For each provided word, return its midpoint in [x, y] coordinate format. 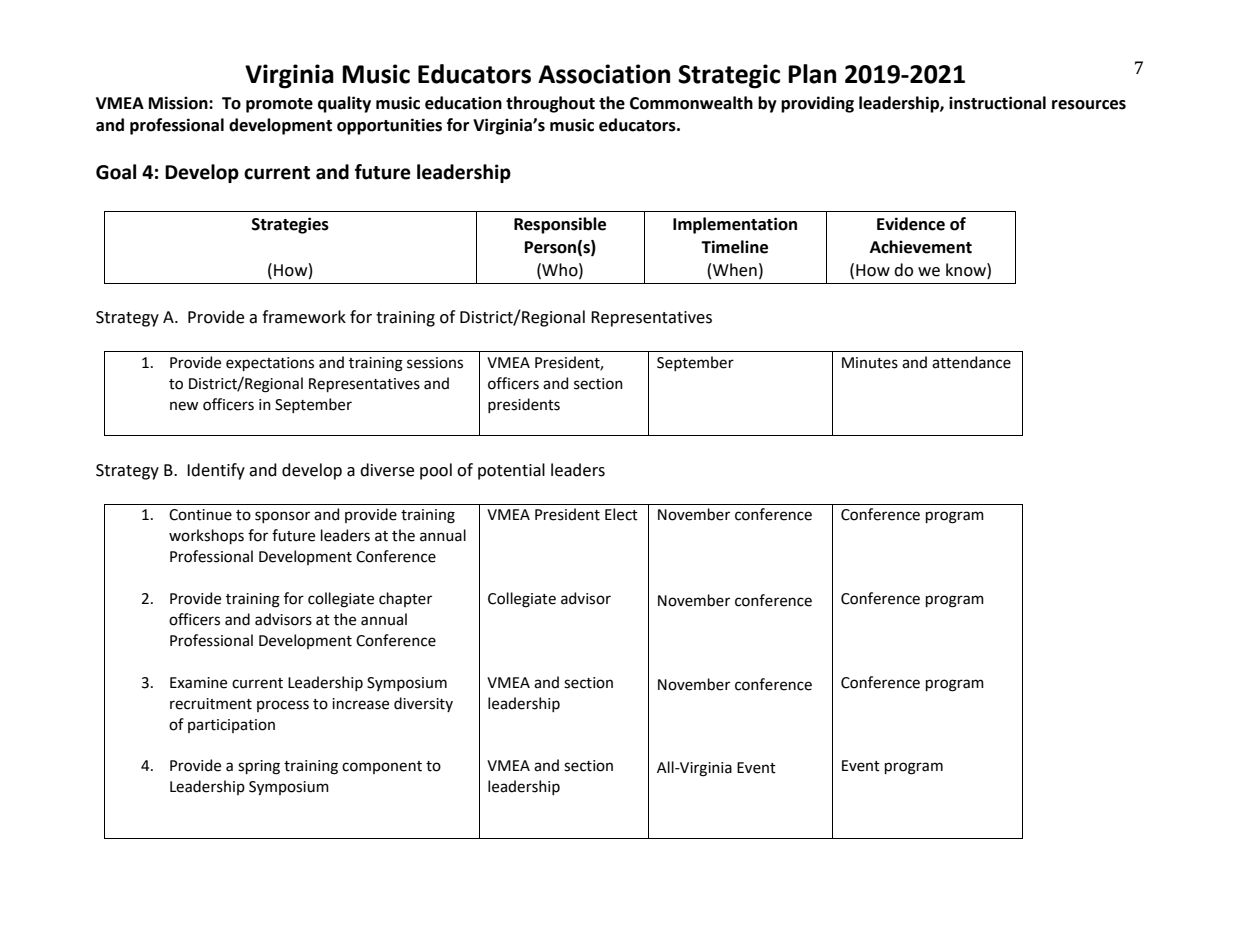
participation [231, 726]
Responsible [560, 225]
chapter [405, 599]
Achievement [921, 247]
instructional [997, 103]
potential [511, 471]
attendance [971, 362]
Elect [621, 514]
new [184, 406]
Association [604, 74]
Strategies [290, 225]
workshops [206, 536]
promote [279, 105]
